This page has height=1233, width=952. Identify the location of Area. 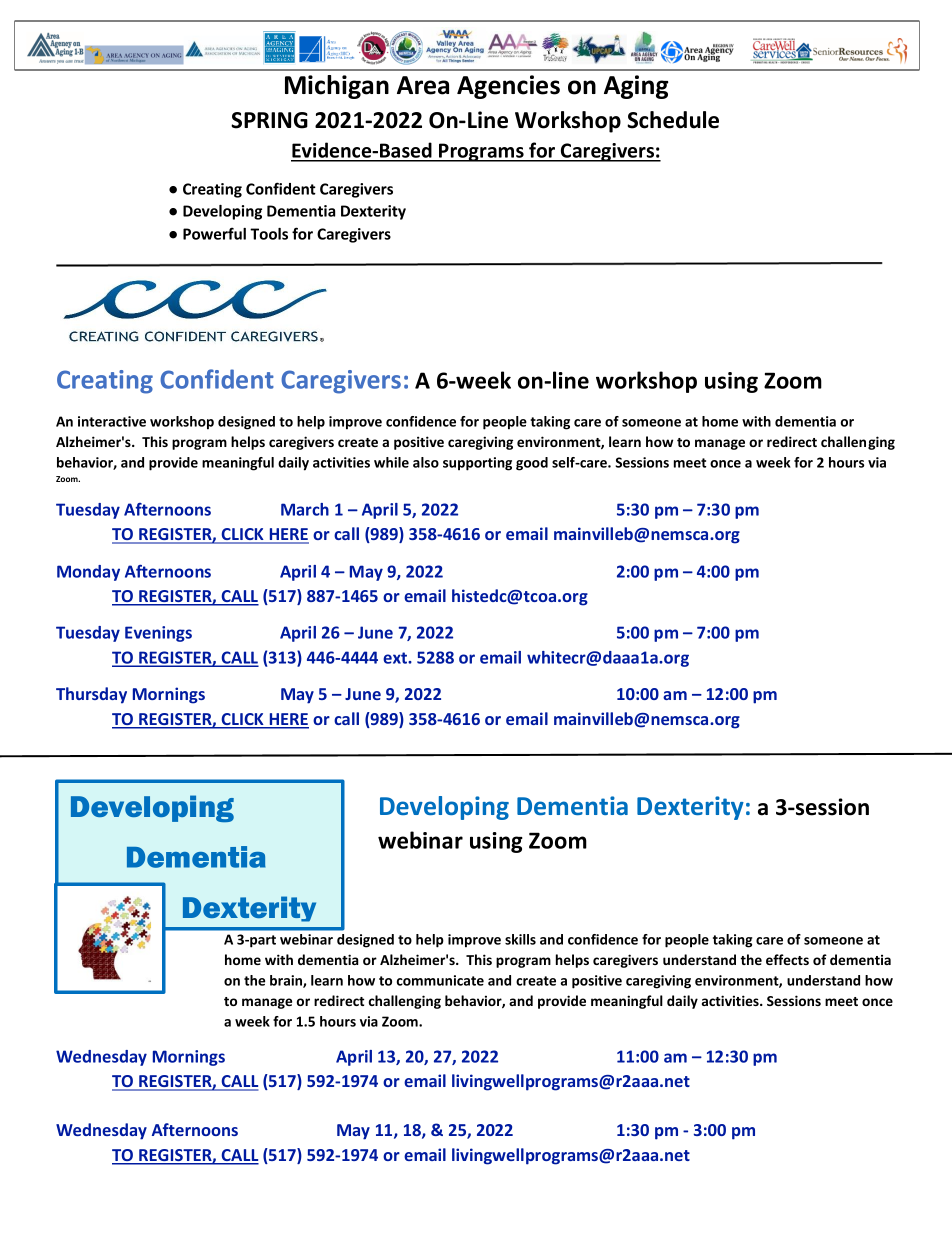
(423, 85).
